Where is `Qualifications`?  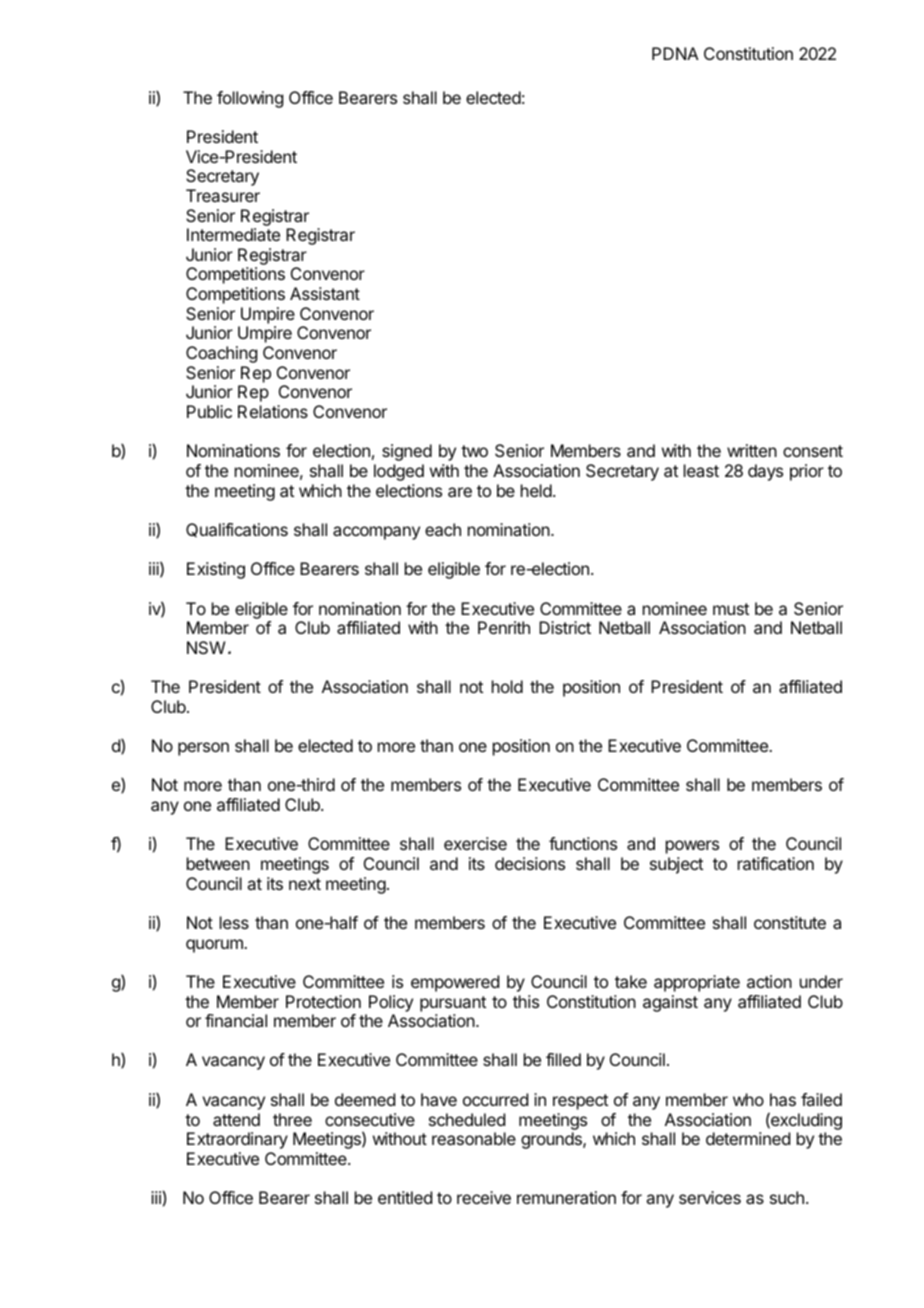
Qualifications is located at coordinates (237, 530).
